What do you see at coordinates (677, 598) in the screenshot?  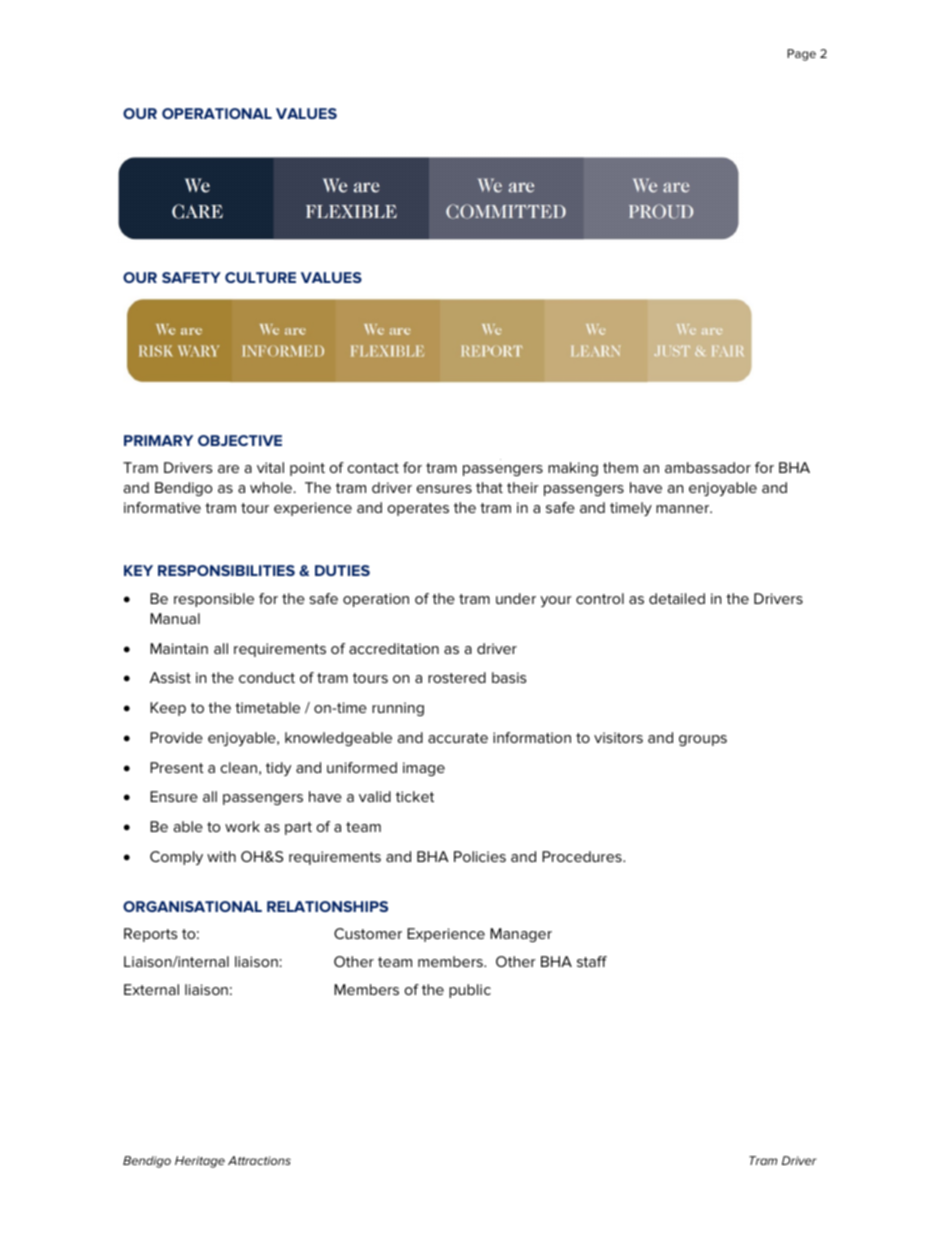 I see `detailed` at bounding box center [677, 598].
